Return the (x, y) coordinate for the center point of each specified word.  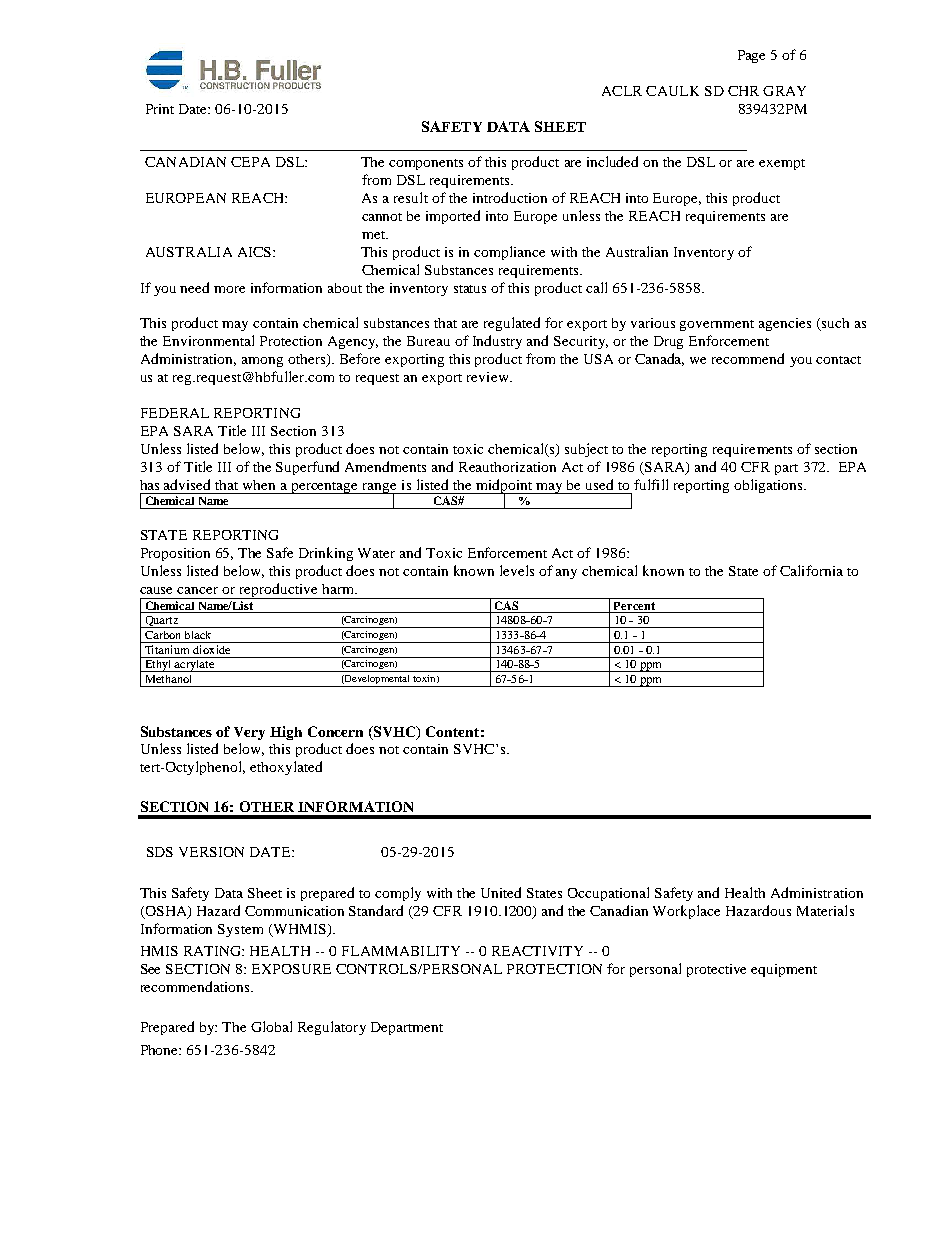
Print (160, 109)
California (811, 570)
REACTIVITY (537, 951)
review (489, 377)
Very (249, 733)
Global (271, 1026)
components (426, 164)
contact (838, 360)
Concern (335, 731)
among (262, 362)
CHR (743, 91)
